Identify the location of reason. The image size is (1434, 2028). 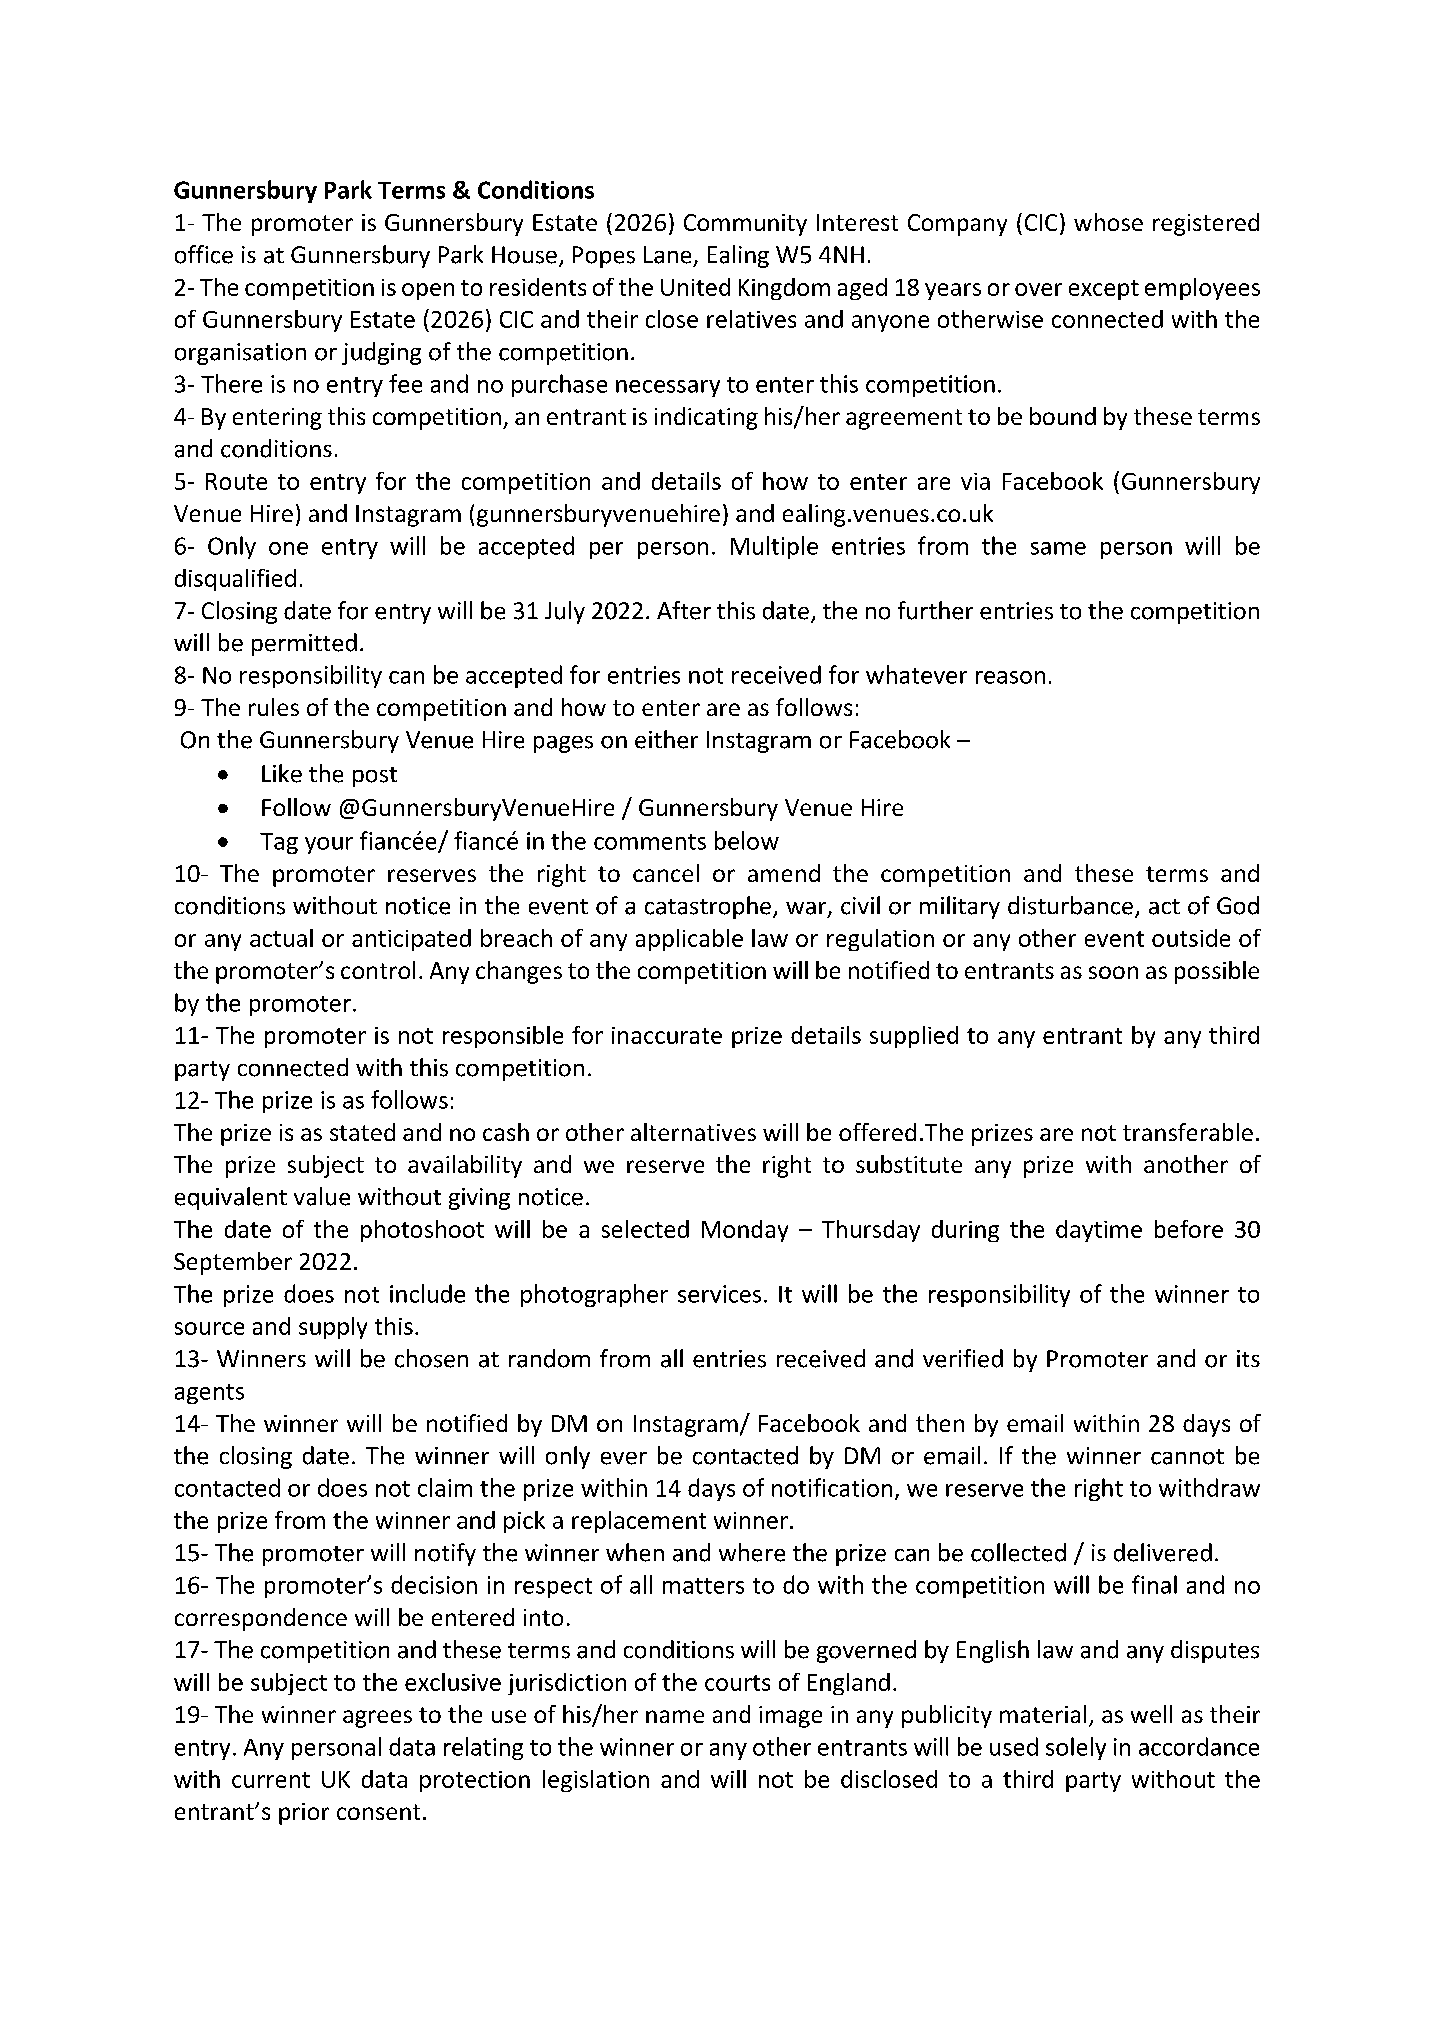
(1010, 677).
